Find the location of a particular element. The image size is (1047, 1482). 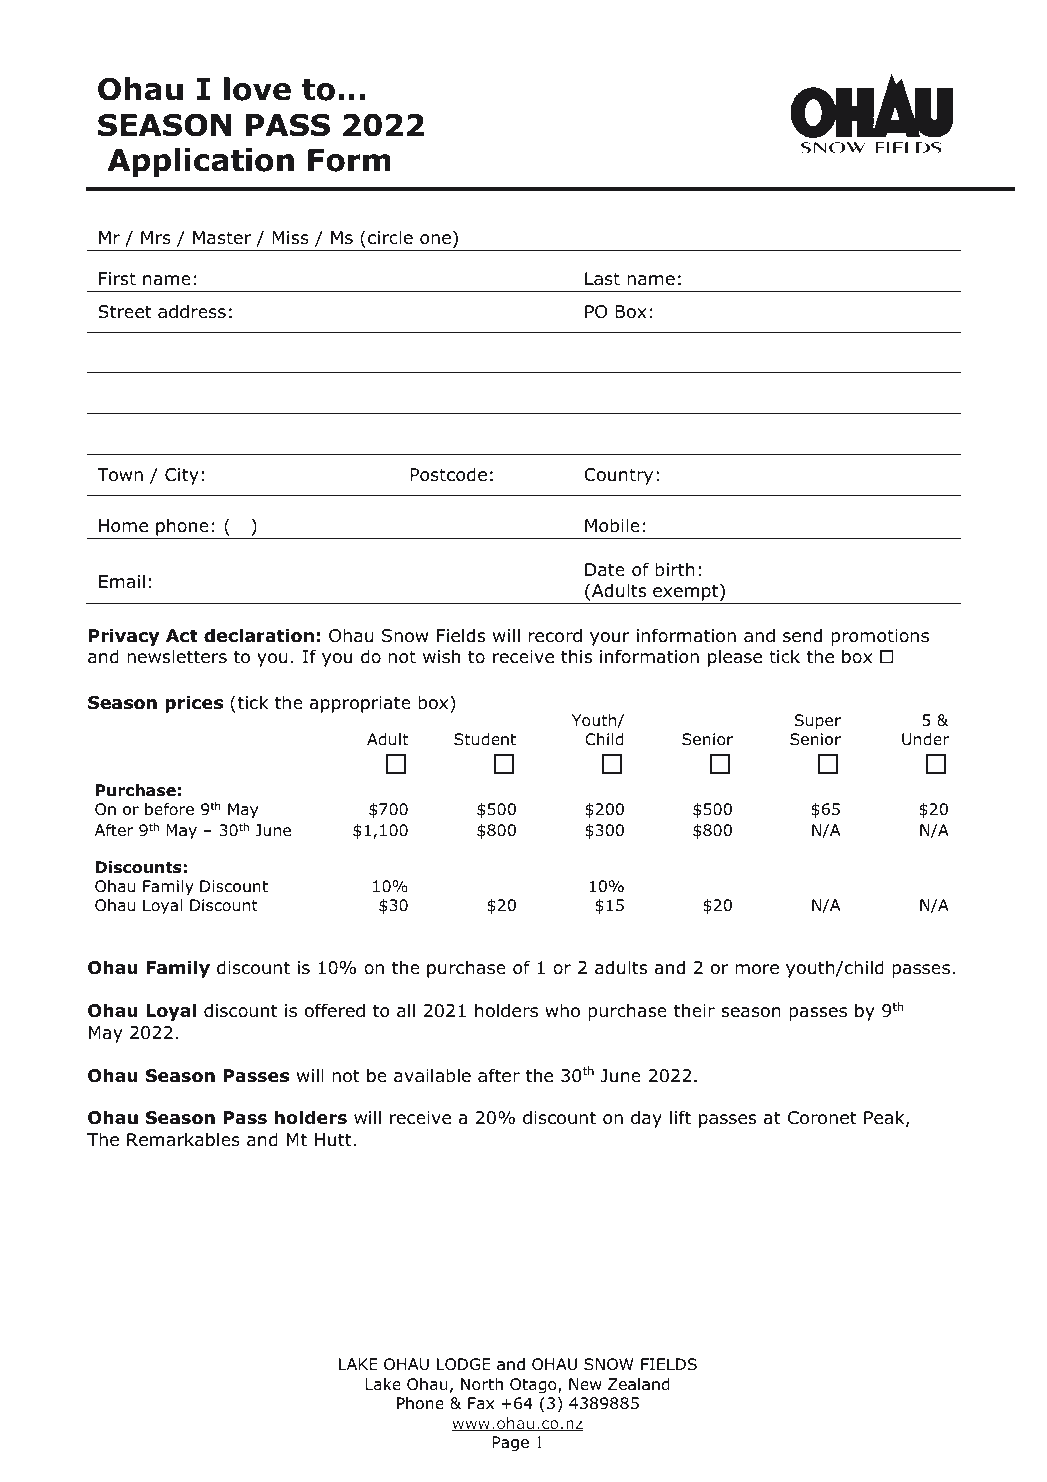

Application is located at coordinates (200, 162).
